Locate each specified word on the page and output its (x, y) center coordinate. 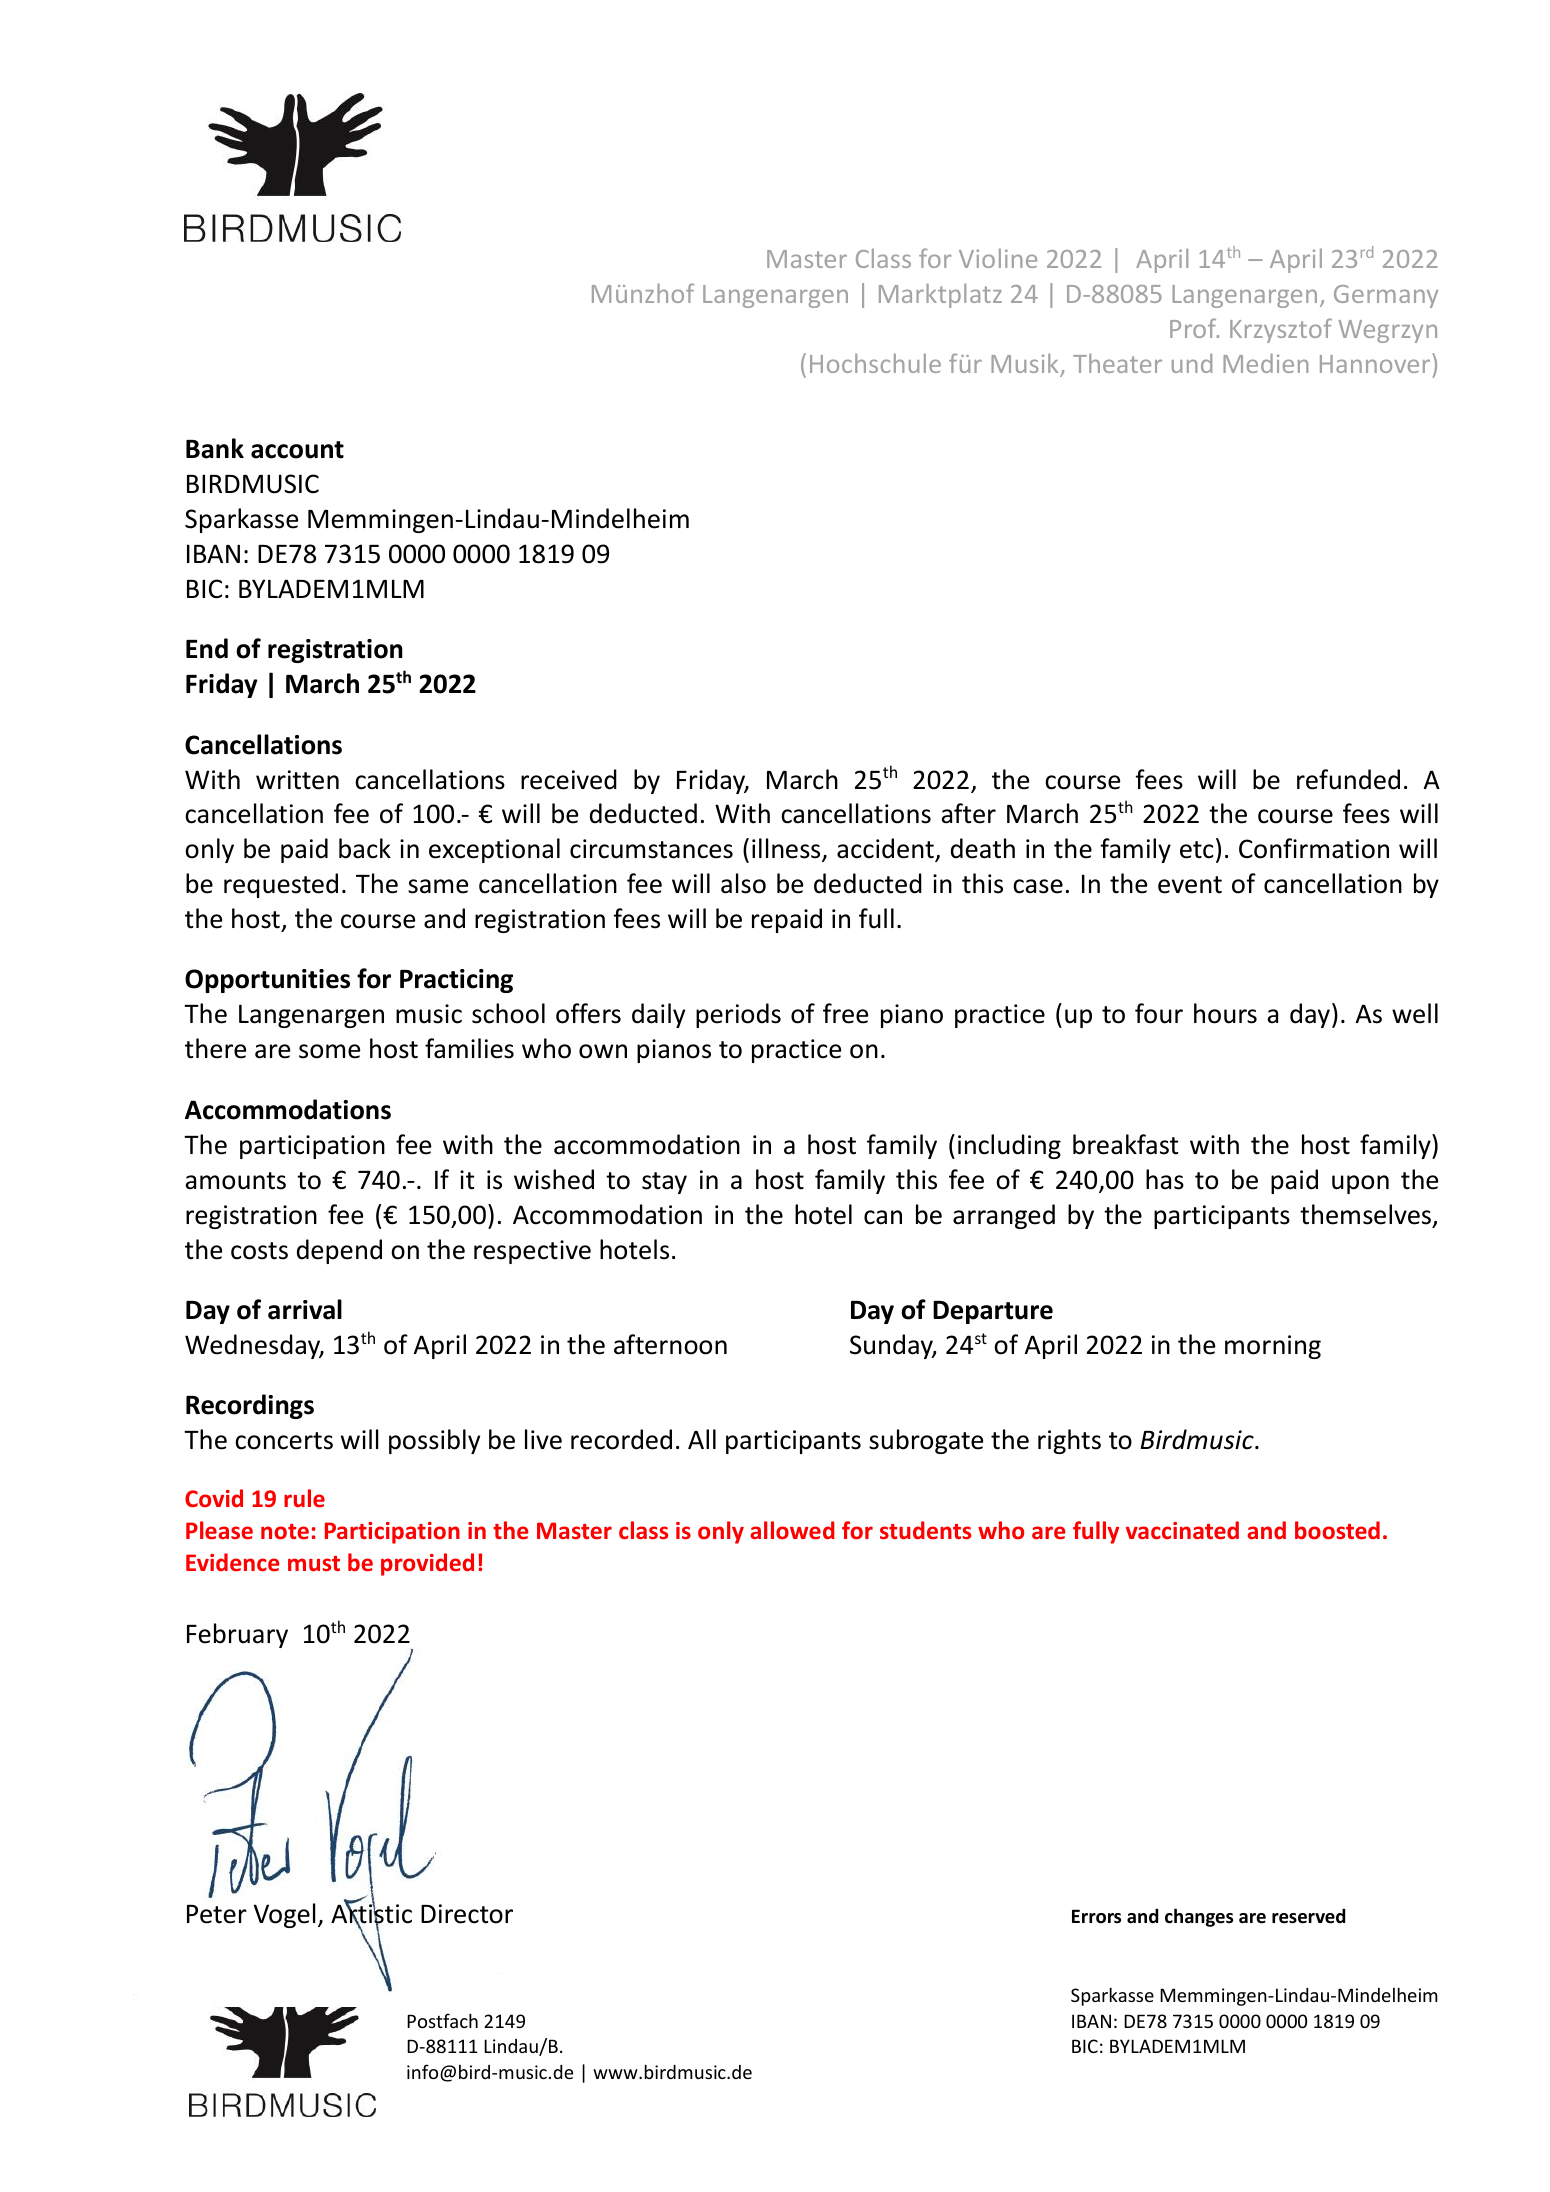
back (365, 848)
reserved (1308, 1916)
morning (1273, 1347)
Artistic (371, 1914)
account (297, 450)
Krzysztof (1281, 330)
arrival (305, 1309)
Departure (993, 1312)
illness (787, 849)
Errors (1096, 1916)
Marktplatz (940, 296)
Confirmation (1314, 848)
